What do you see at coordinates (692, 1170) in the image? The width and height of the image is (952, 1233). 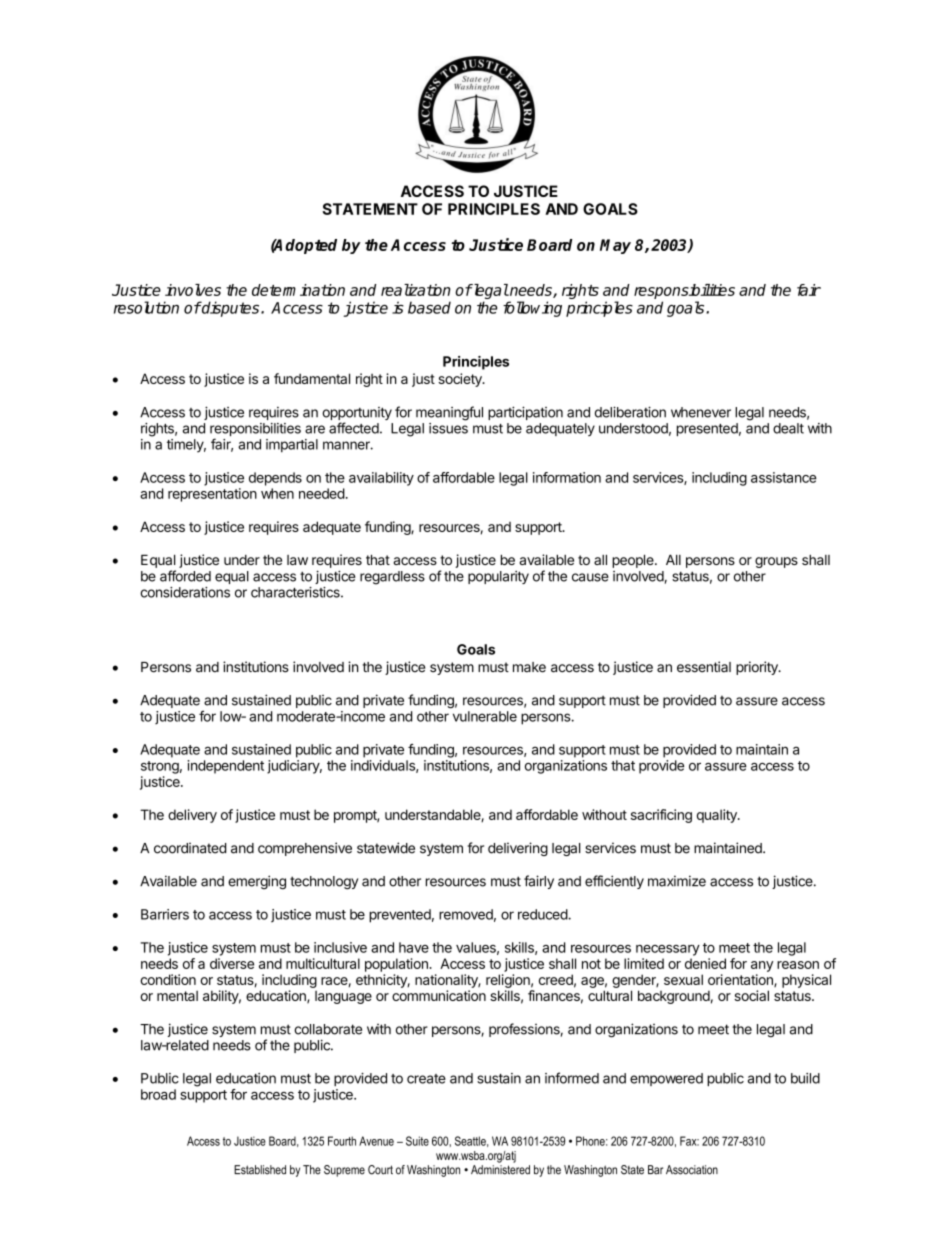 I see `Association` at bounding box center [692, 1170].
